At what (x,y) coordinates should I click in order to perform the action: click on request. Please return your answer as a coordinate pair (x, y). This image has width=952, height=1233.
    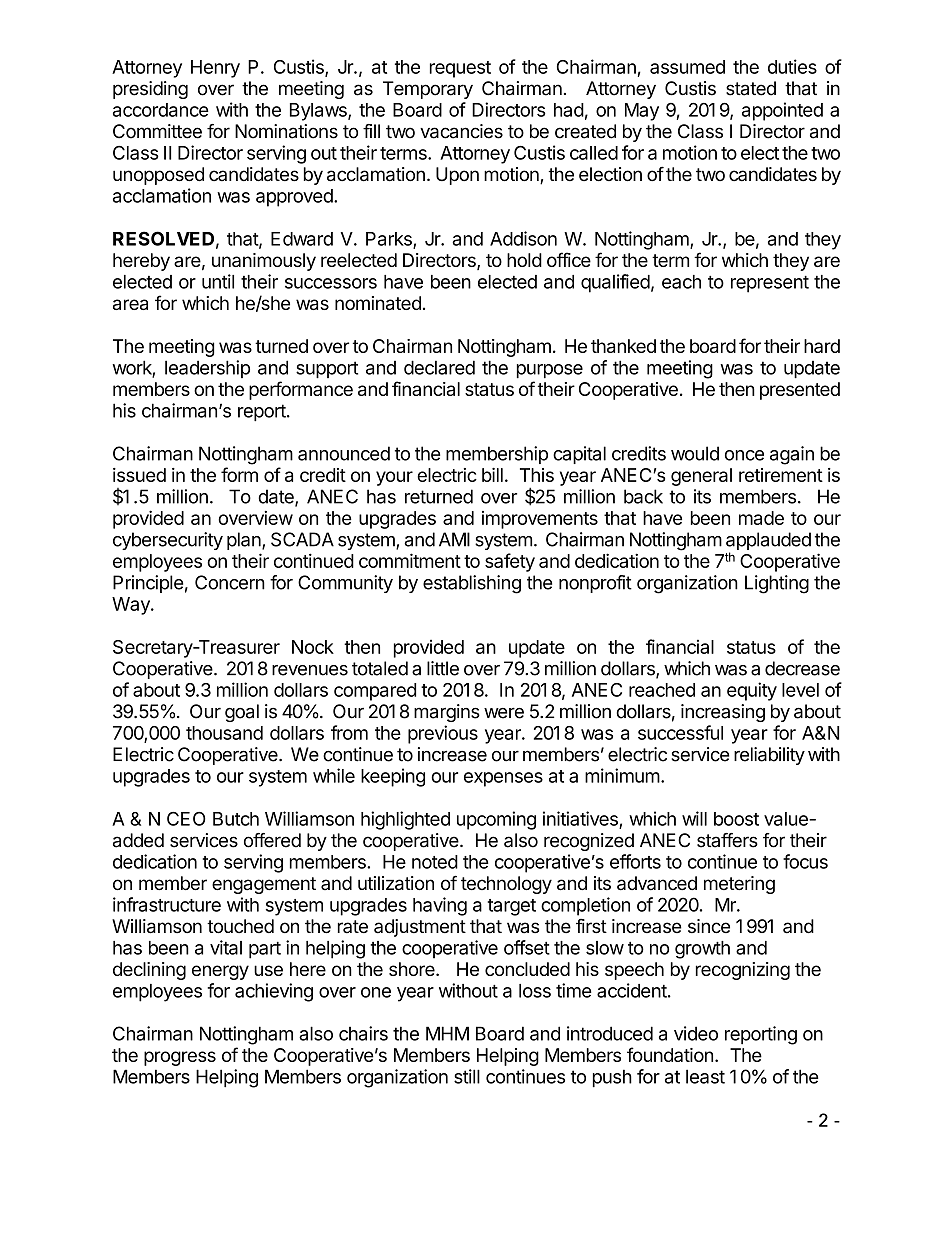
    Looking at the image, I should click on (460, 69).
